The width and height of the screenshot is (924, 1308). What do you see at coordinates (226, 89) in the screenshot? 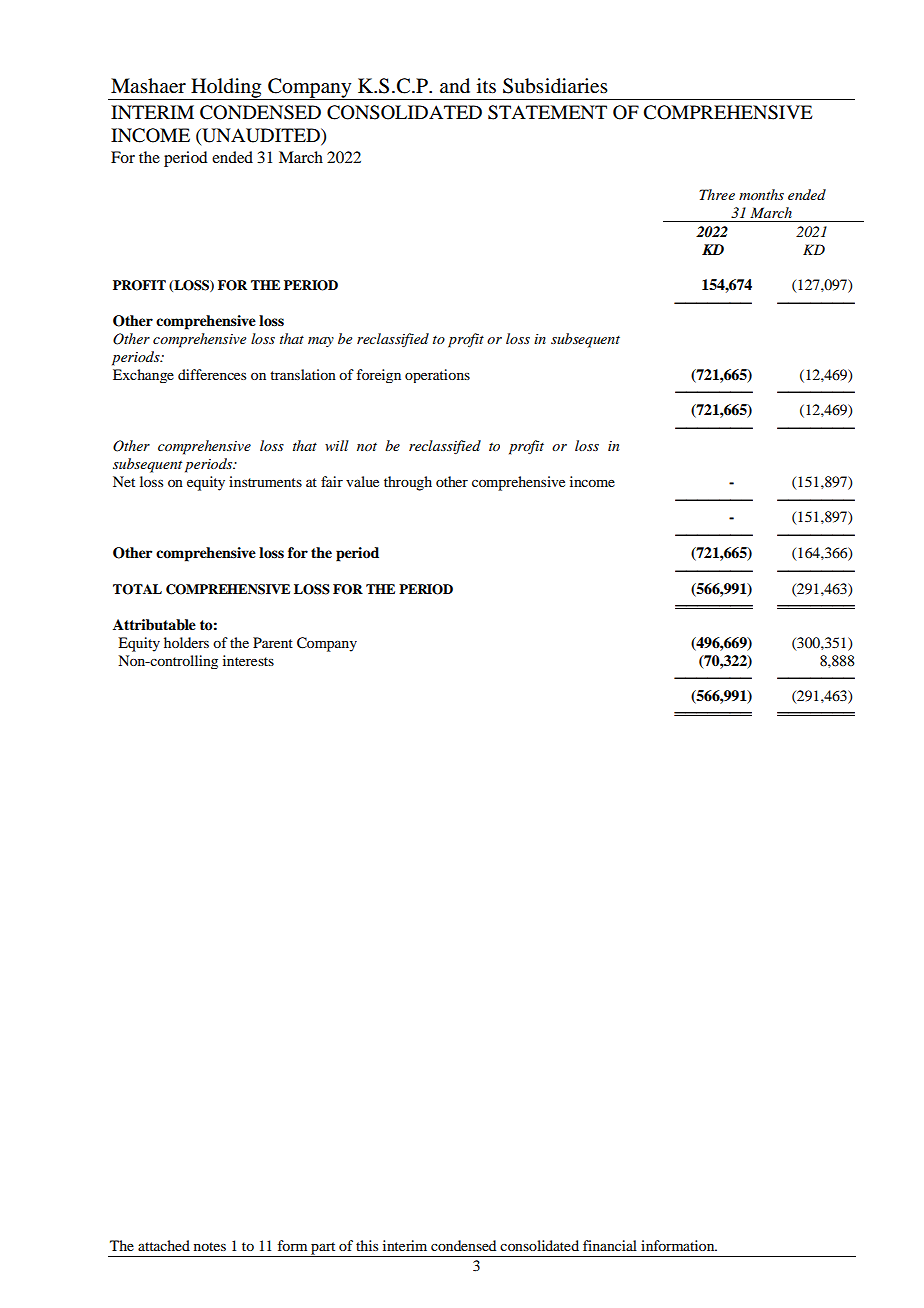
I see `Holding` at bounding box center [226, 89].
